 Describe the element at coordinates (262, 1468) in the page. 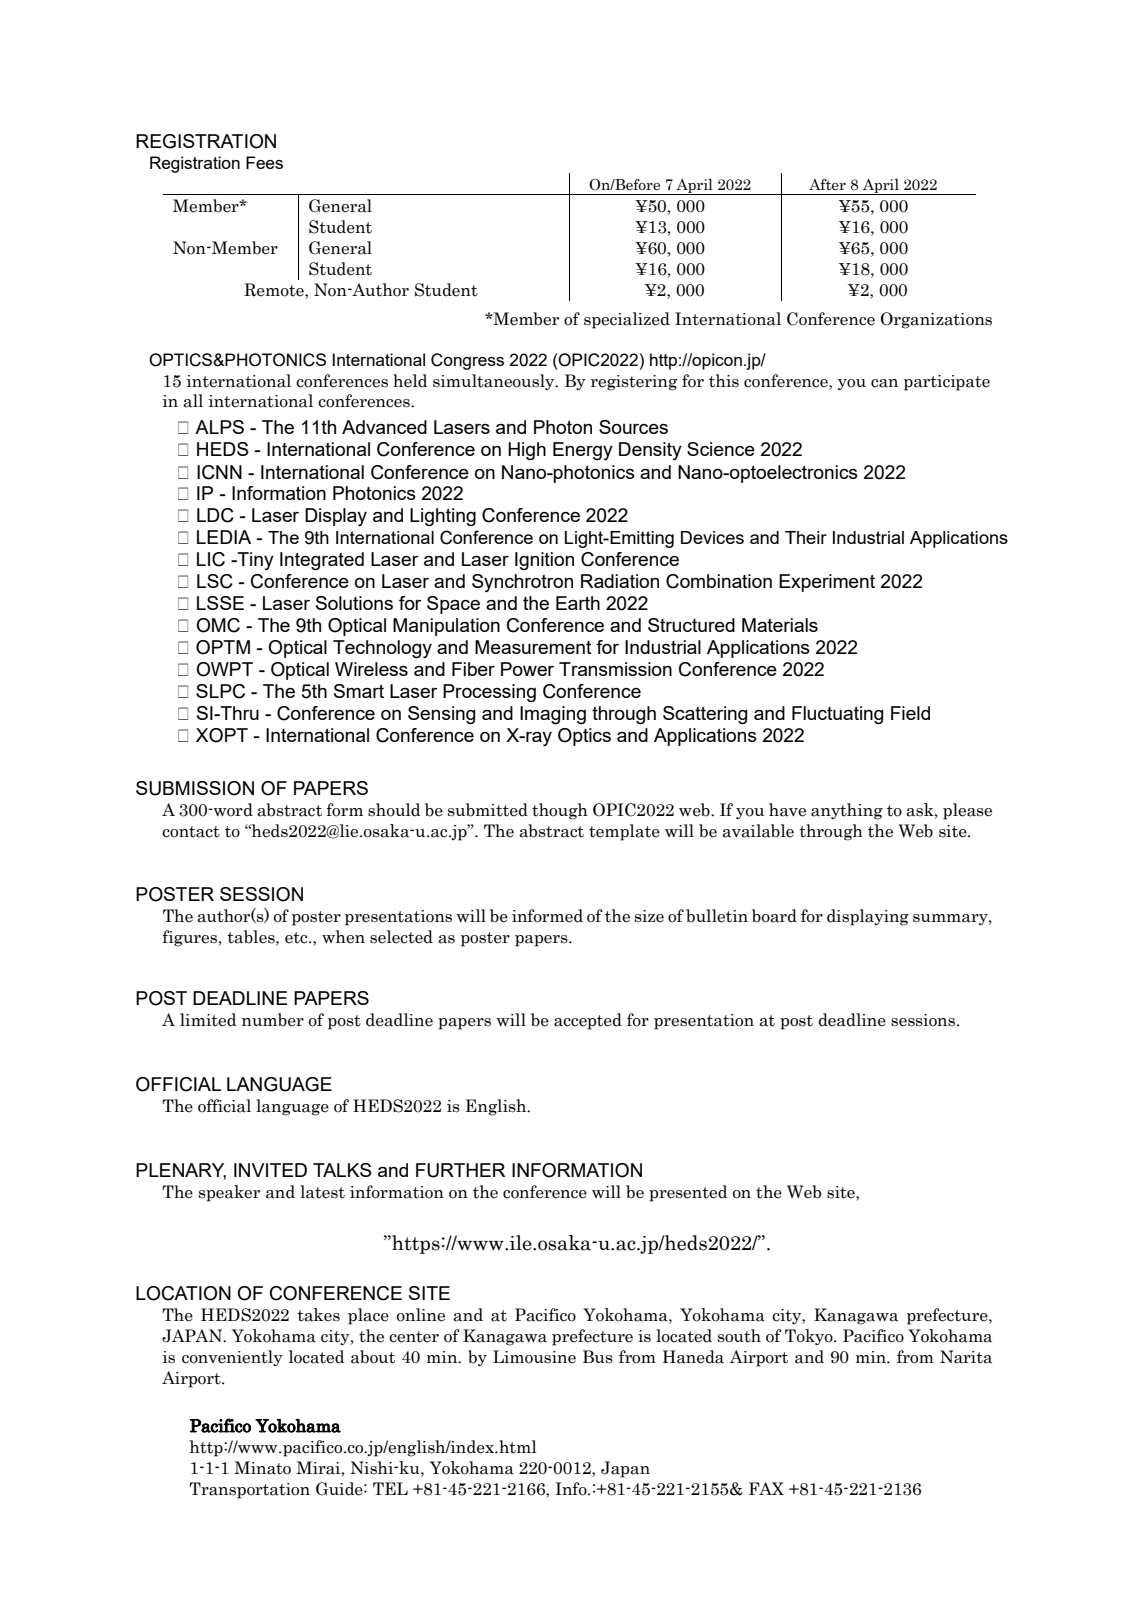

I see `Minato` at that location.
